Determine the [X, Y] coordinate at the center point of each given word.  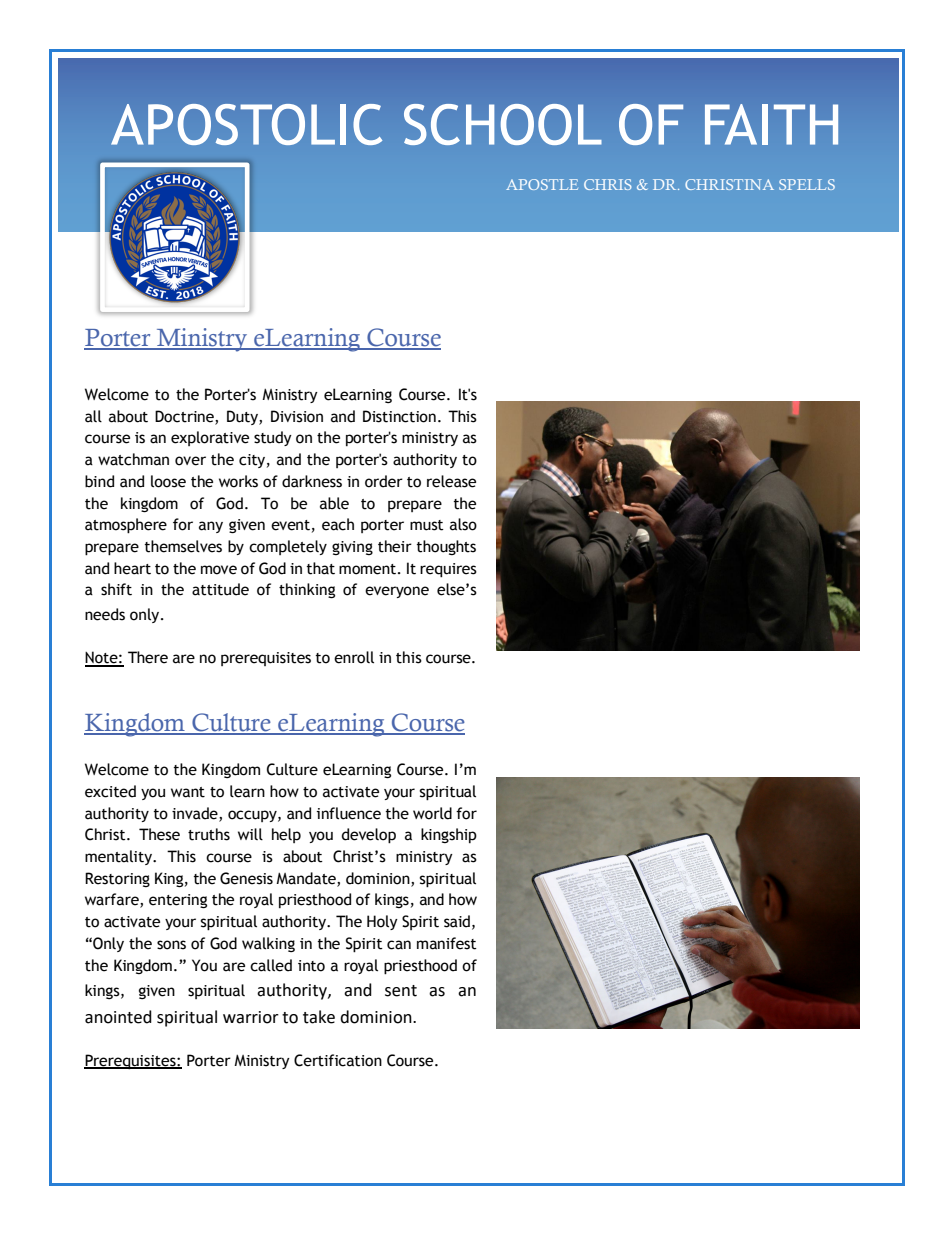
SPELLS [807, 184]
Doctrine [185, 417]
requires [448, 570]
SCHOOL [503, 124]
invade [196, 814]
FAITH [771, 124]
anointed [118, 1017]
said [457, 921]
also [463, 524]
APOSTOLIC [246, 124]
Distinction [399, 416]
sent [401, 991]
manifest [447, 943]
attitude [220, 589]
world [432, 813]
